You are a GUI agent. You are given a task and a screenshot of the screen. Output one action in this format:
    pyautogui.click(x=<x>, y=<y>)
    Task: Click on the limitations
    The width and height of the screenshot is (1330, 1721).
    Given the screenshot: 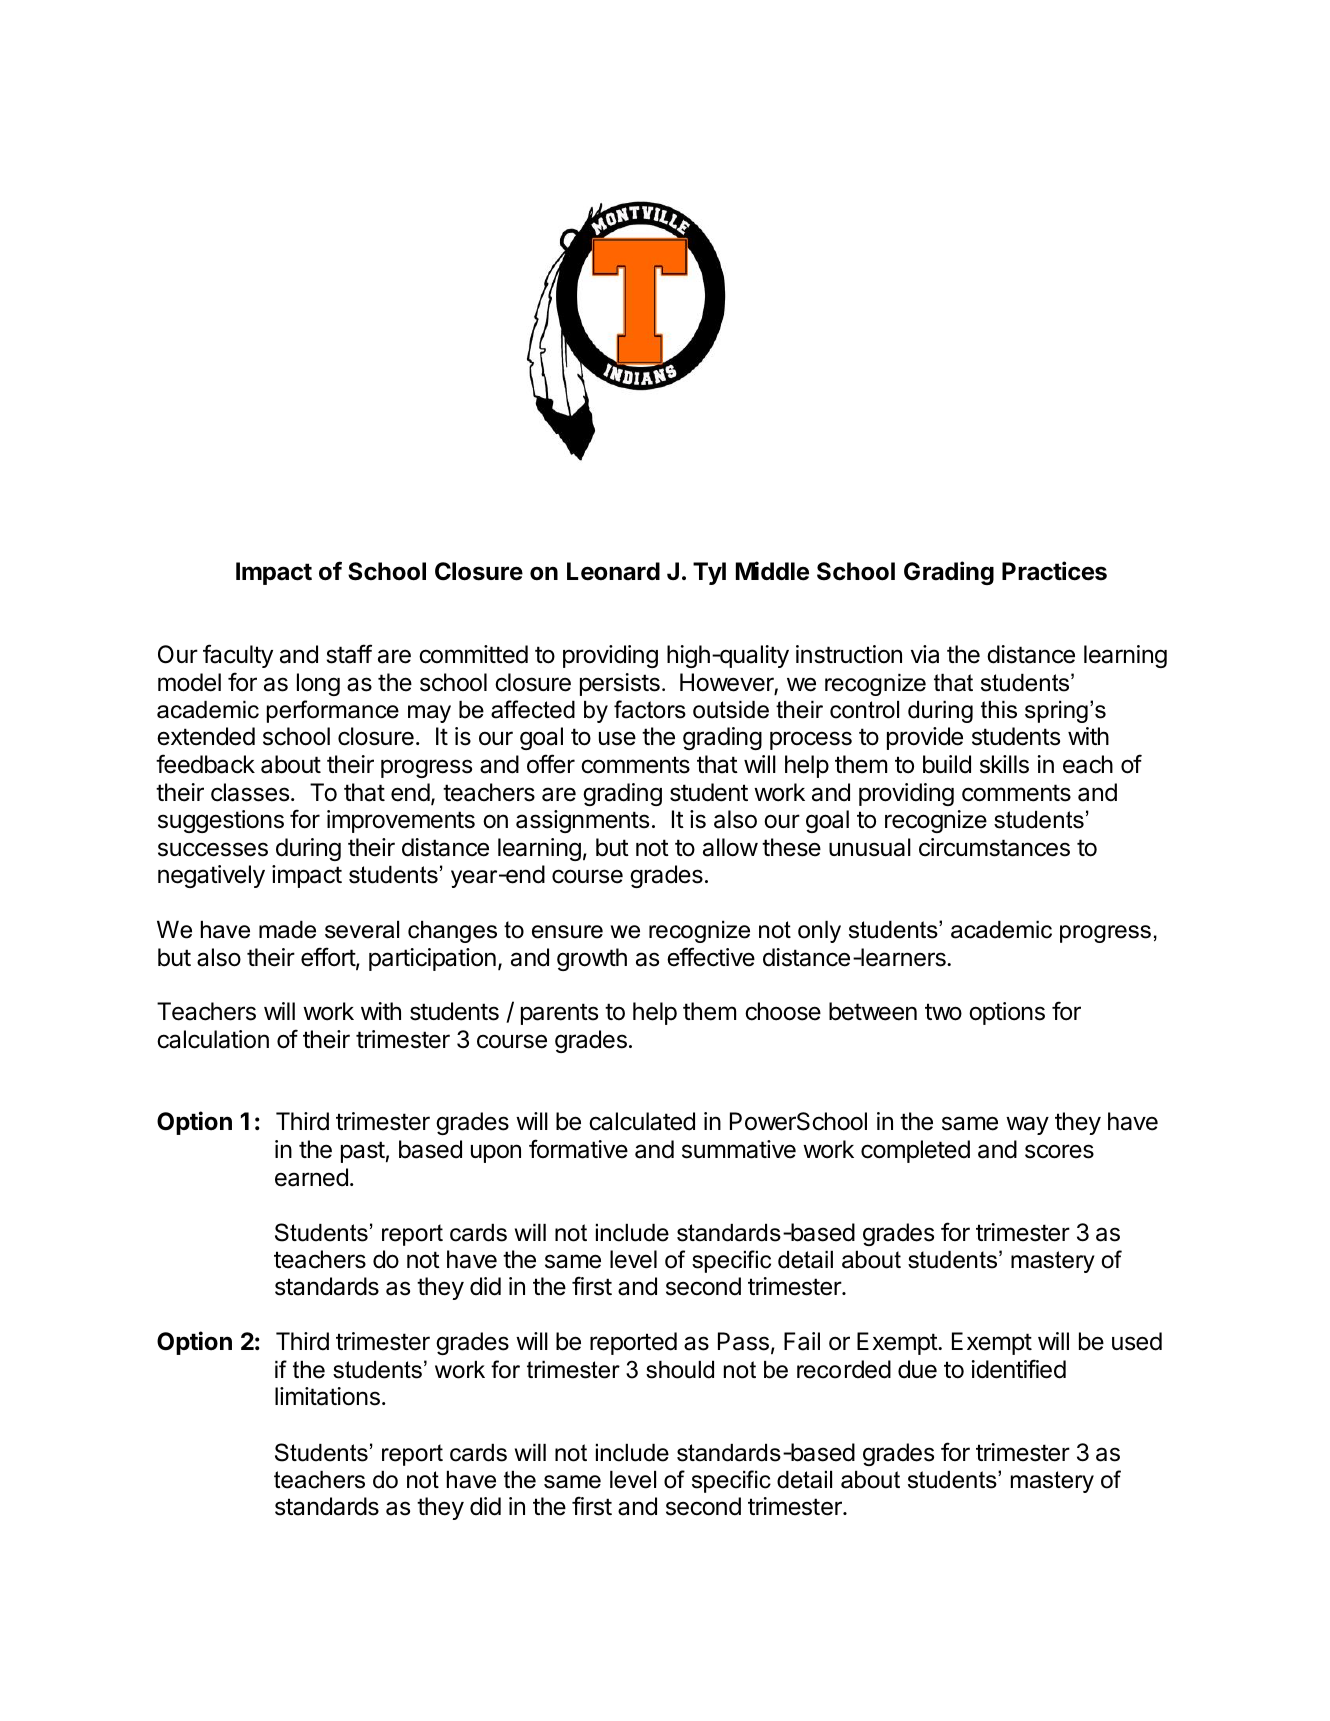 What is the action you would take?
    pyautogui.click(x=327, y=1396)
